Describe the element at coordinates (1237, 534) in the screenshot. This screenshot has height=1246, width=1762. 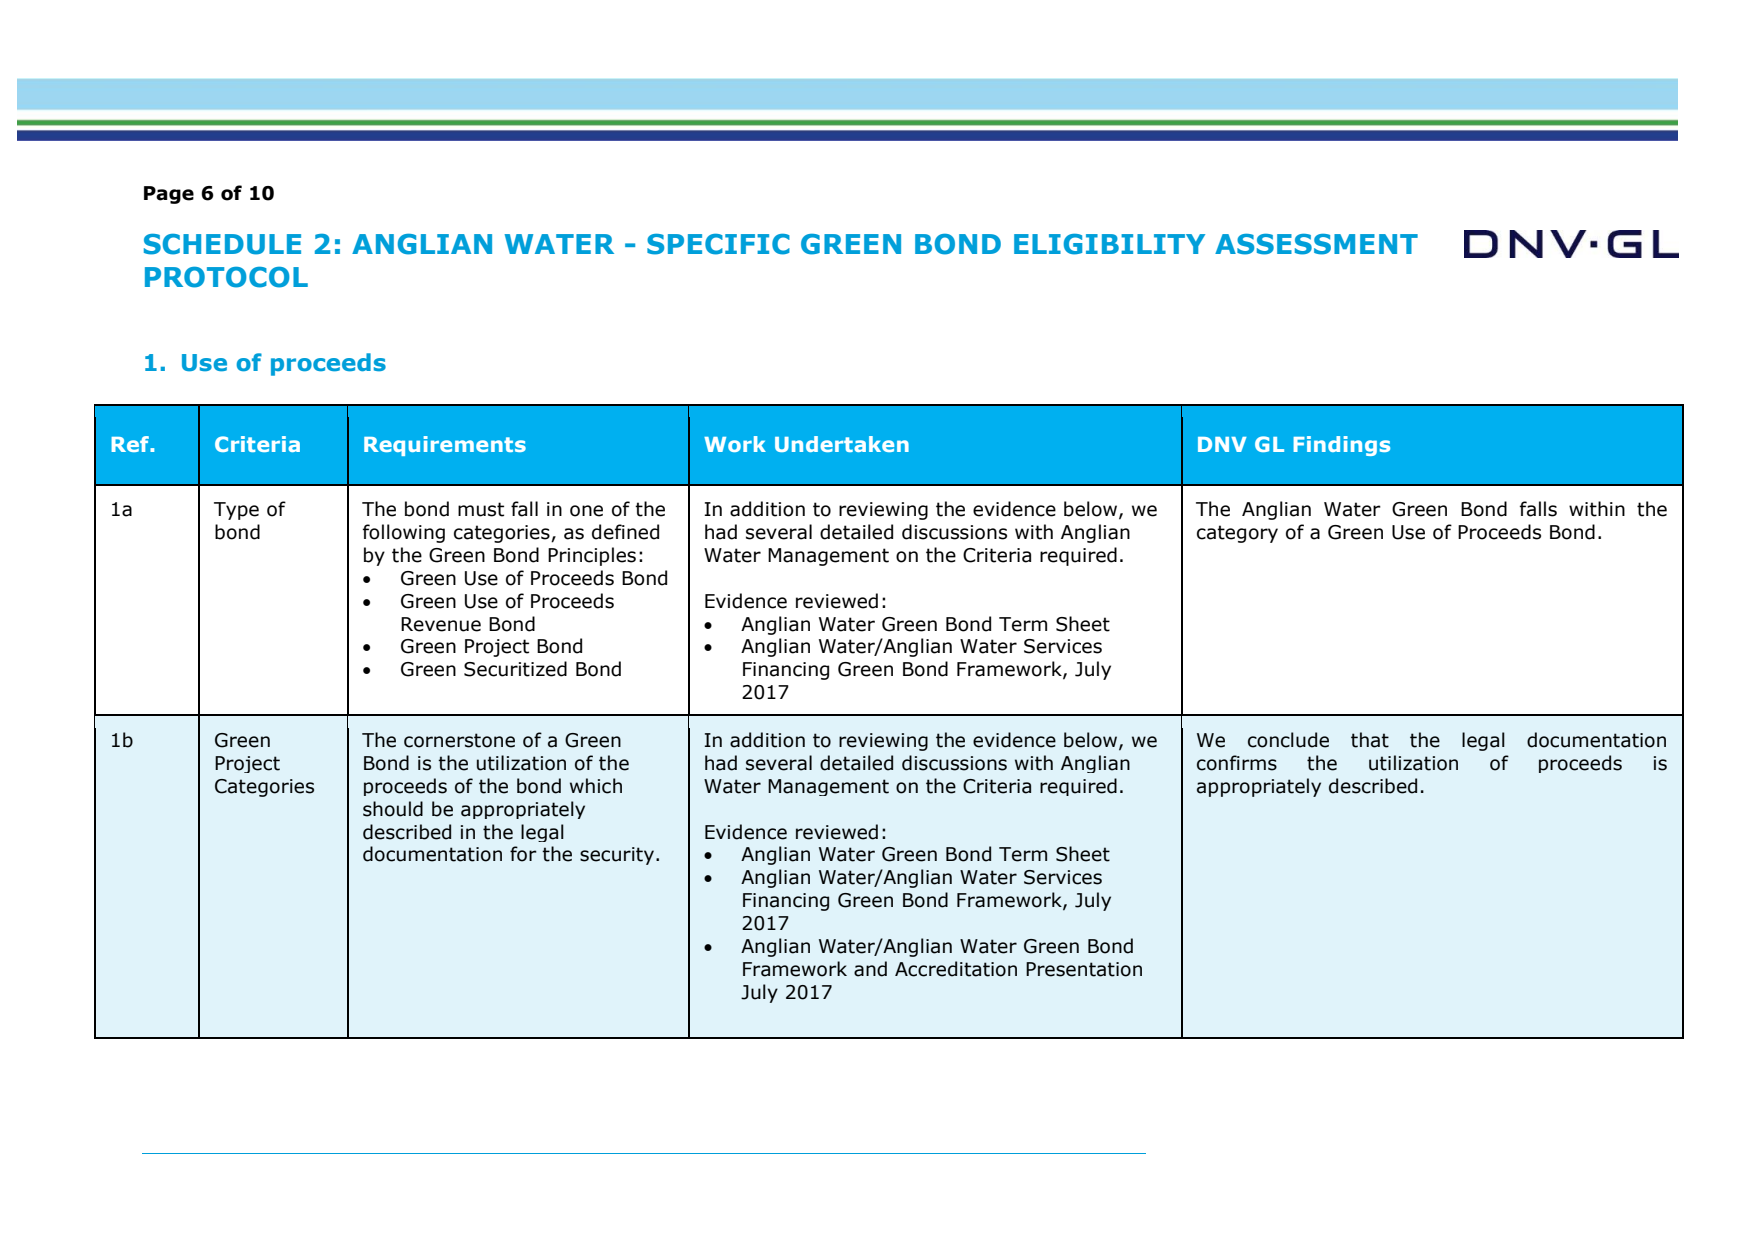
I see `category` at that location.
